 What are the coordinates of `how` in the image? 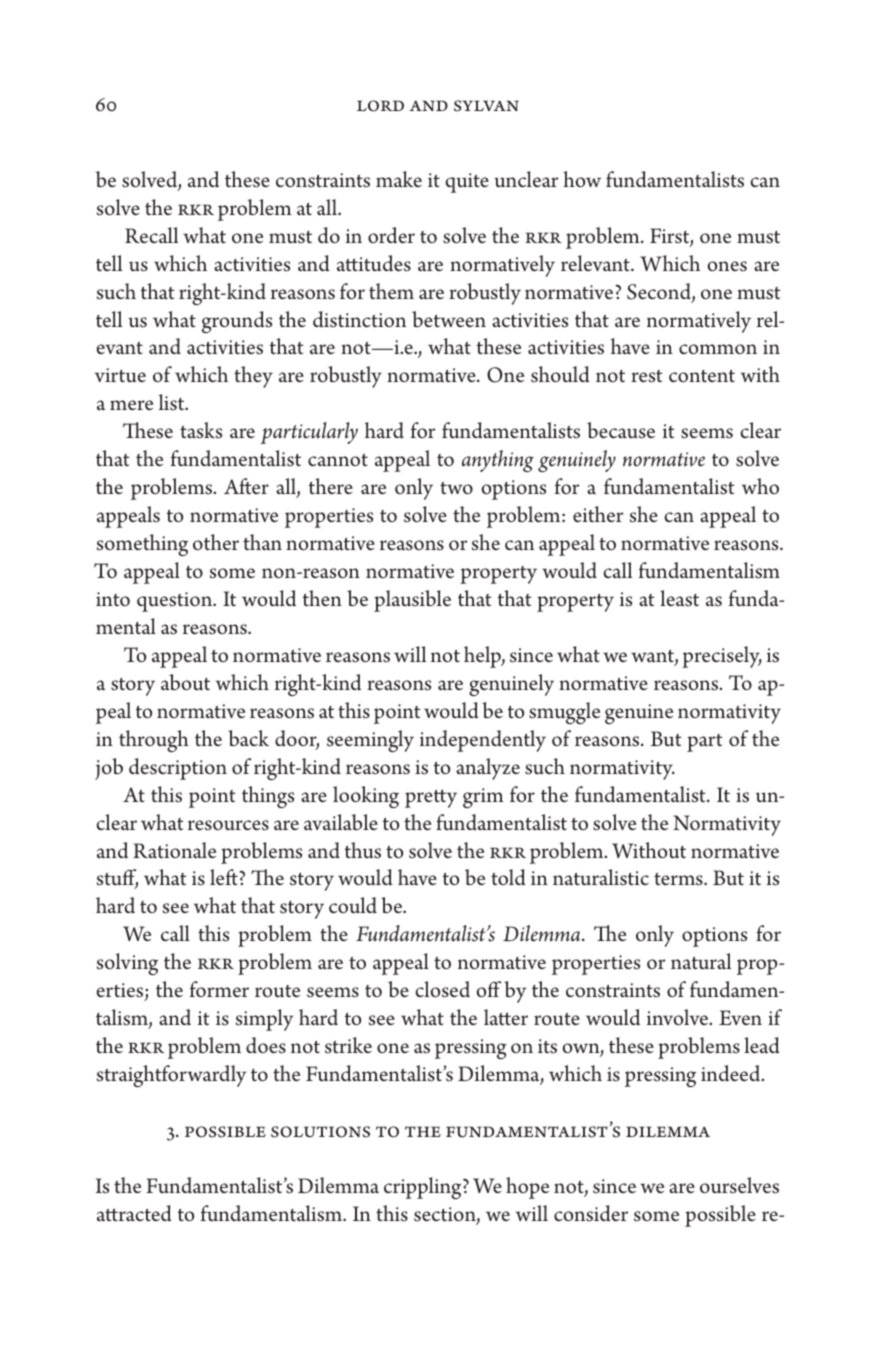 It's located at (582, 179).
